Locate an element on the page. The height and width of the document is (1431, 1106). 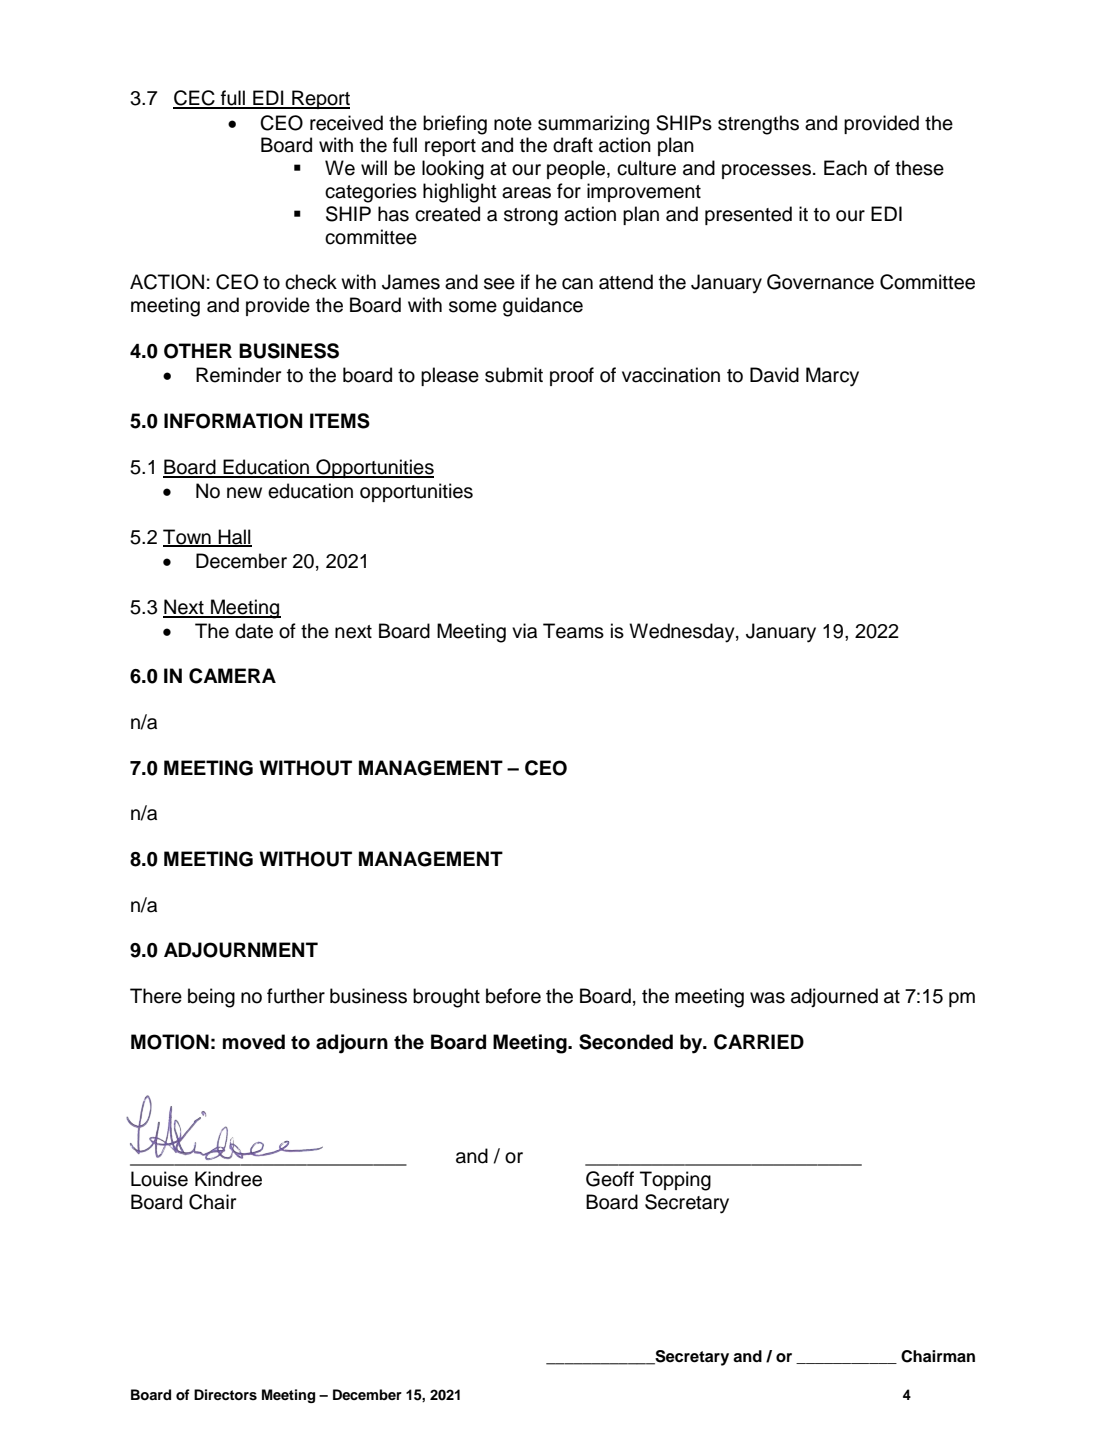
CEC is located at coordinates (195, 99).
